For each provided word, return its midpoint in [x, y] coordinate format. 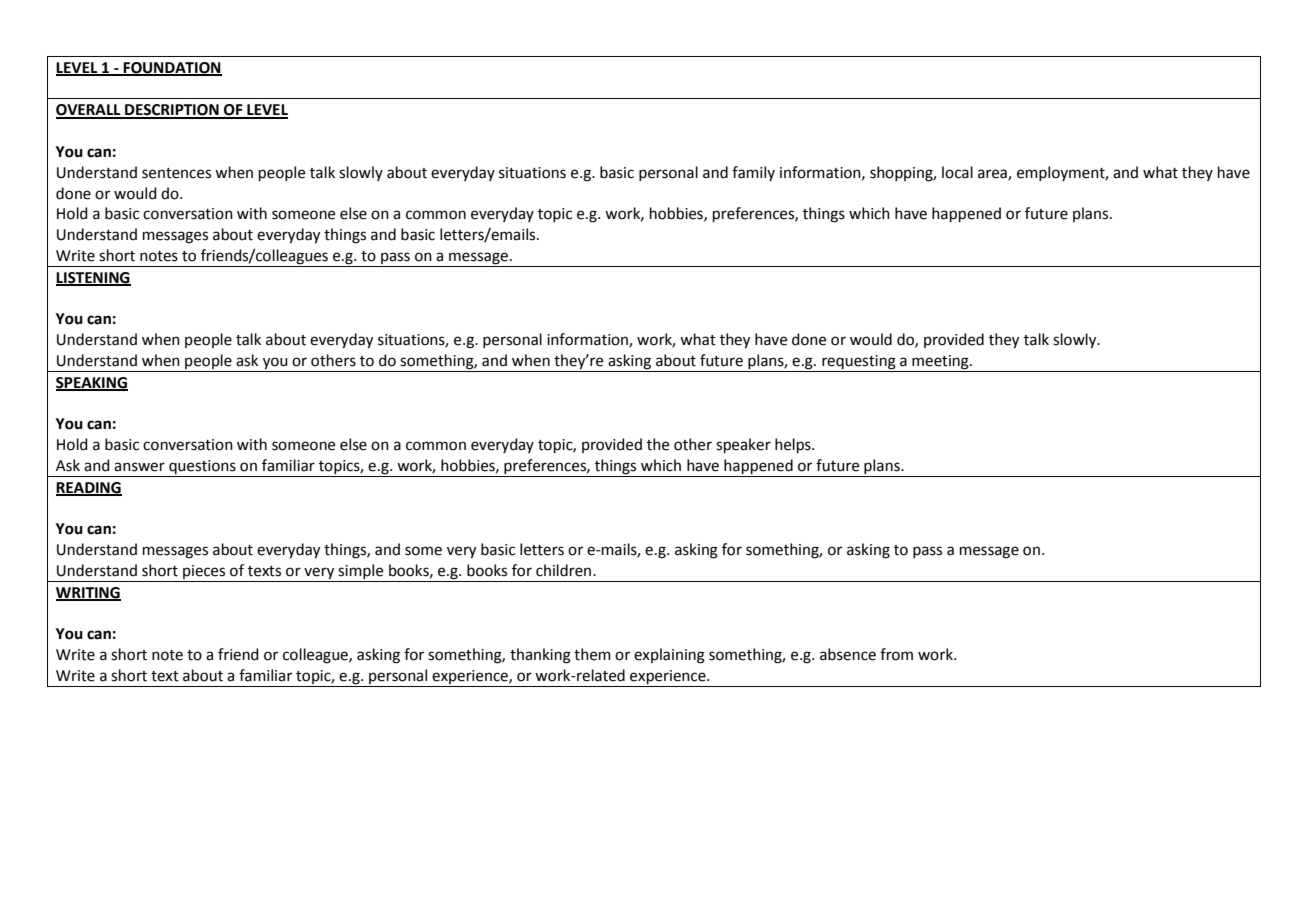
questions [202, 468]
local [957, 172]
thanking [540, 656]
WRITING [88, 593]
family [753, 173]
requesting [859, 363]
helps [794, 445]
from [896, 654]
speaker [743, 445]
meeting [940, 363]
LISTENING [93, 278]
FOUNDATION [172, 68]
